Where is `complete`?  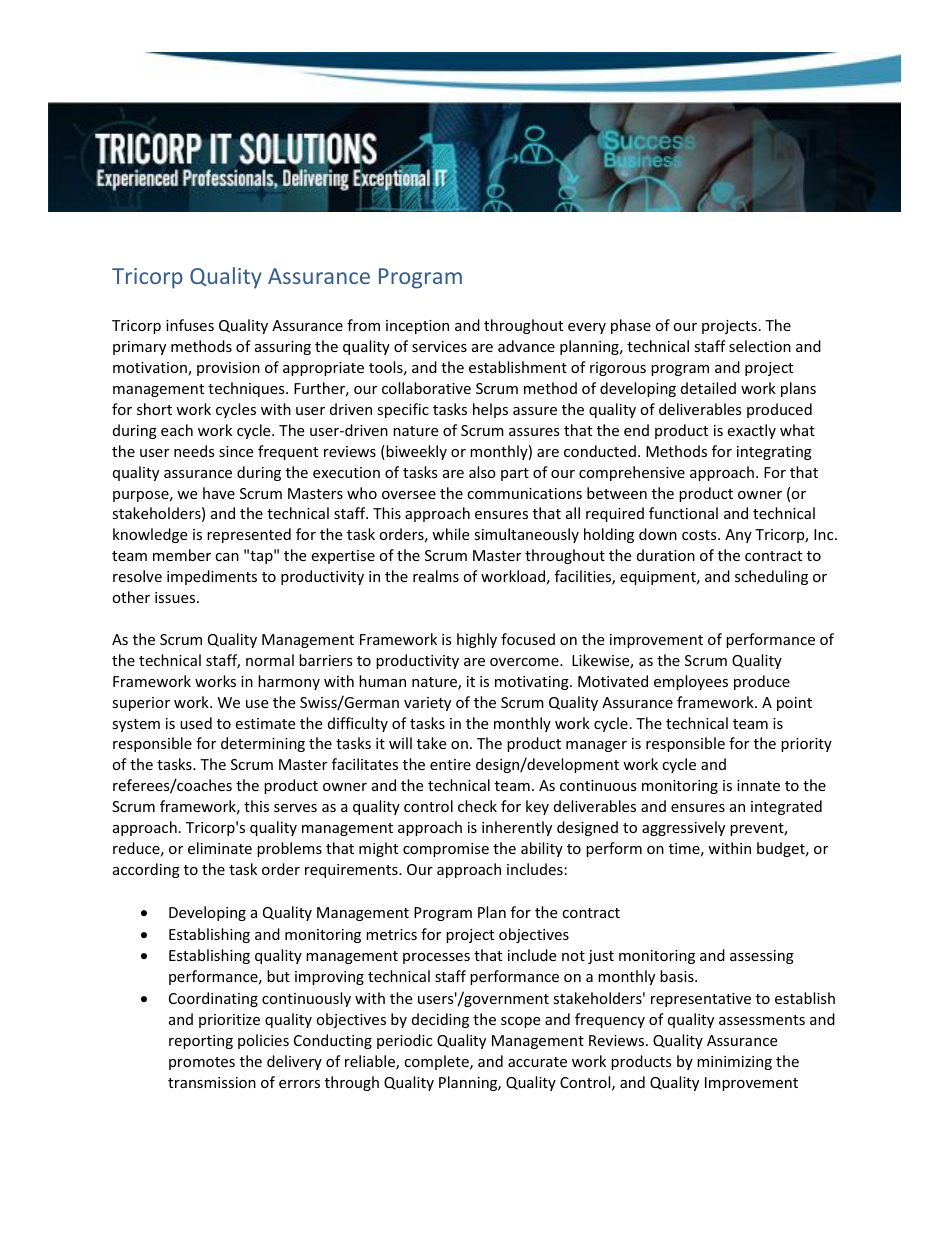
complete is located at coordinates (437, 1062).
